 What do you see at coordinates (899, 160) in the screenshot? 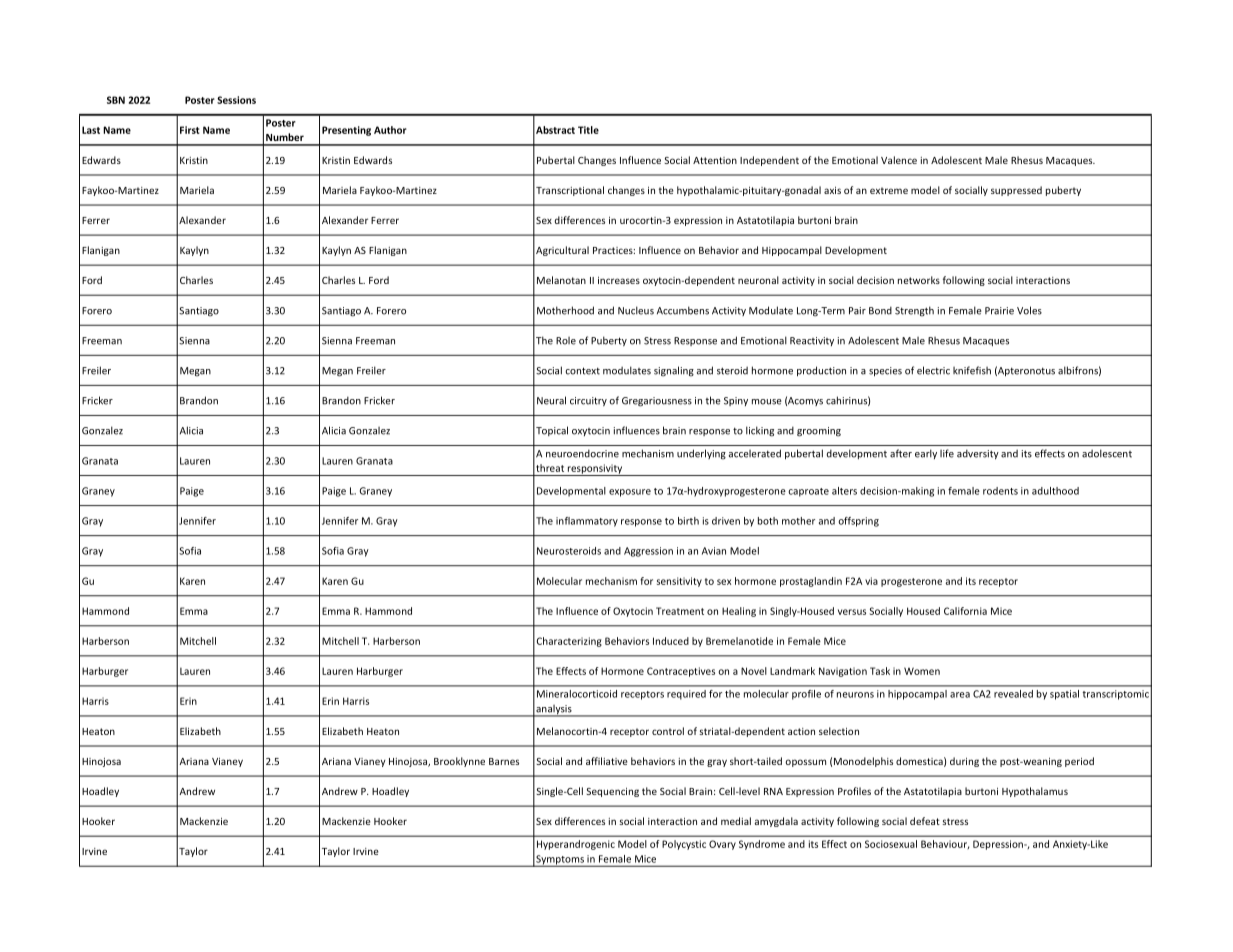
I see `Valence` at bounding box center [899, 160].
